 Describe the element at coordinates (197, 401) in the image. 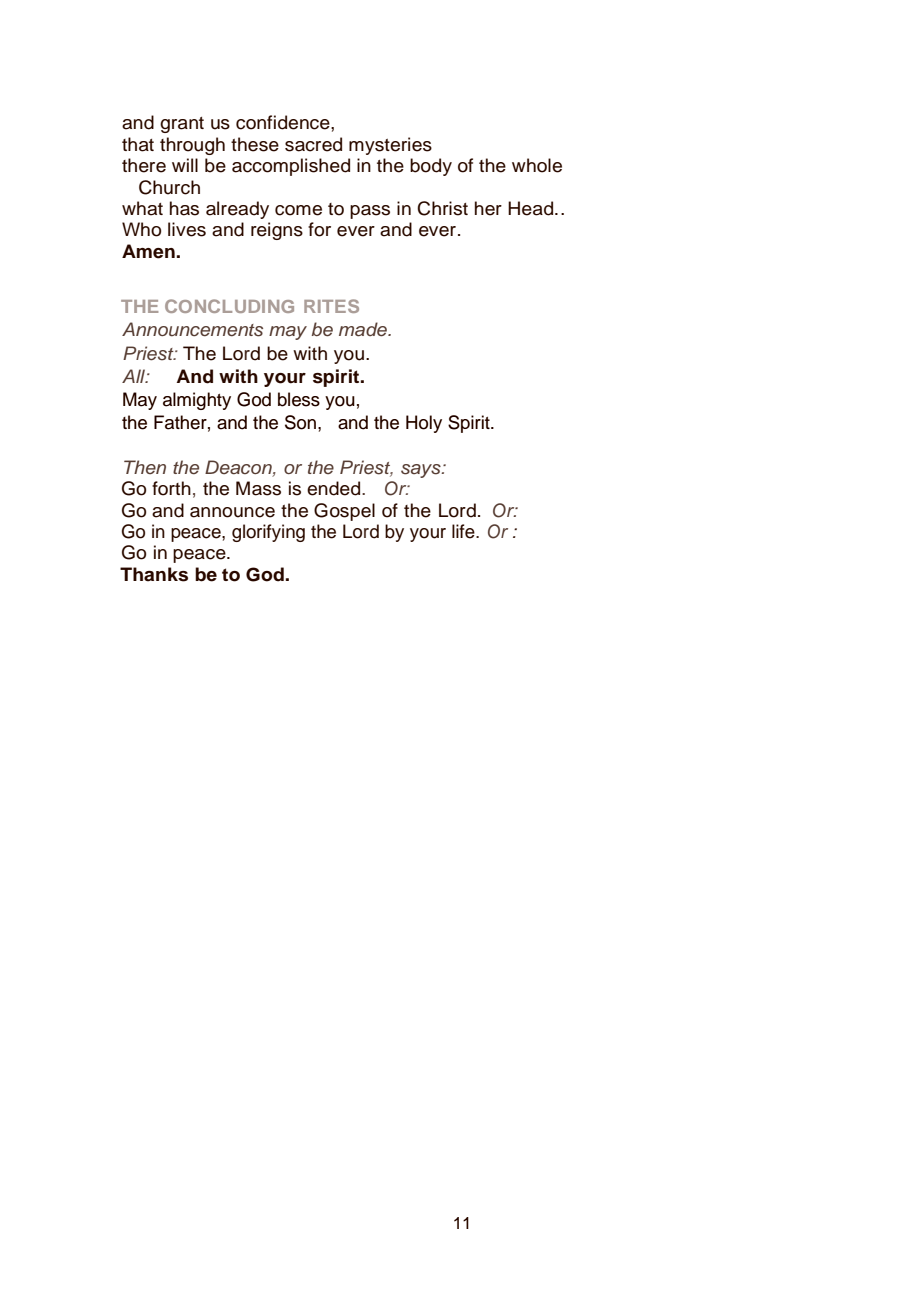

I see `almighty` at that location.
